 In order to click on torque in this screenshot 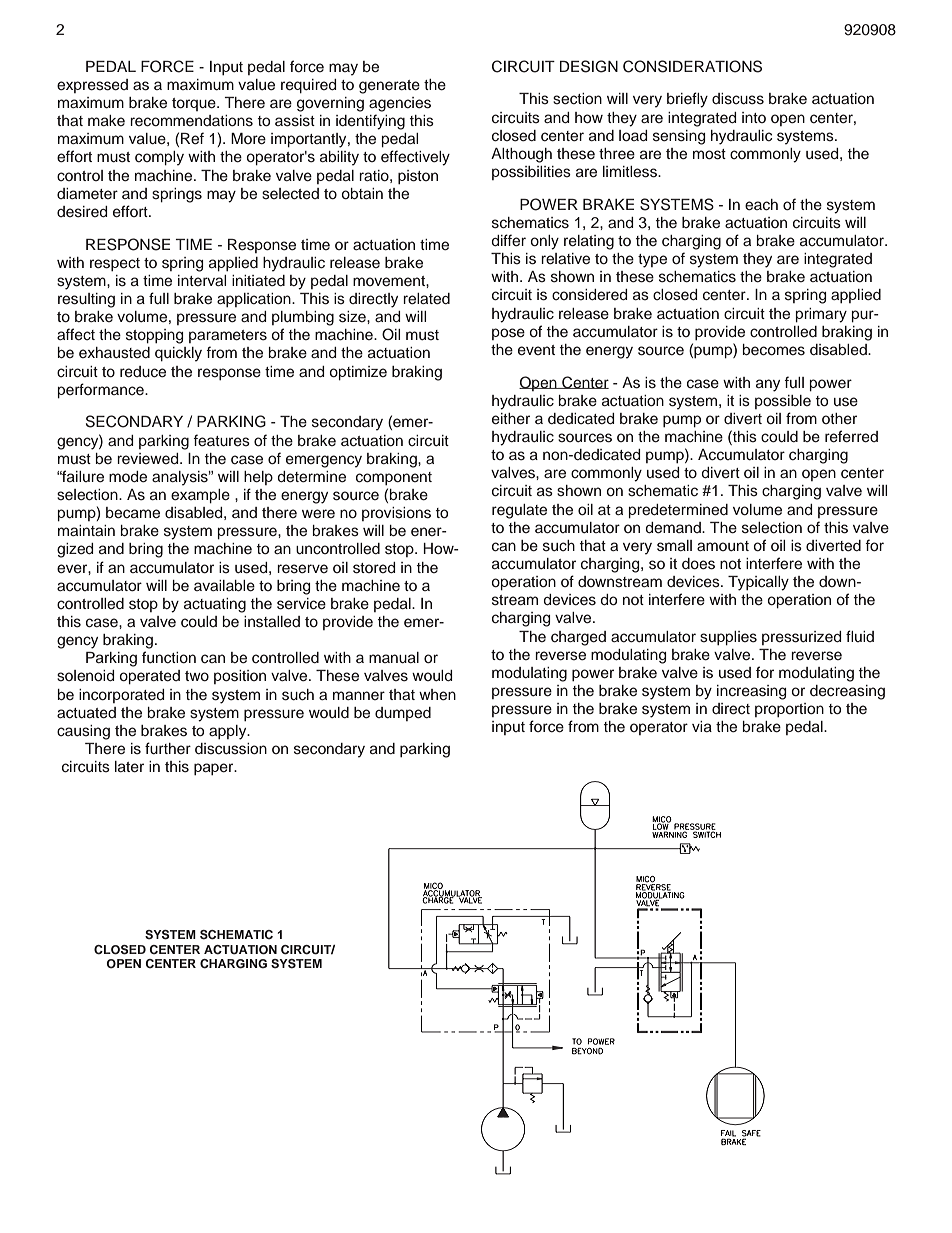, I will do `click(195, 104)`.
